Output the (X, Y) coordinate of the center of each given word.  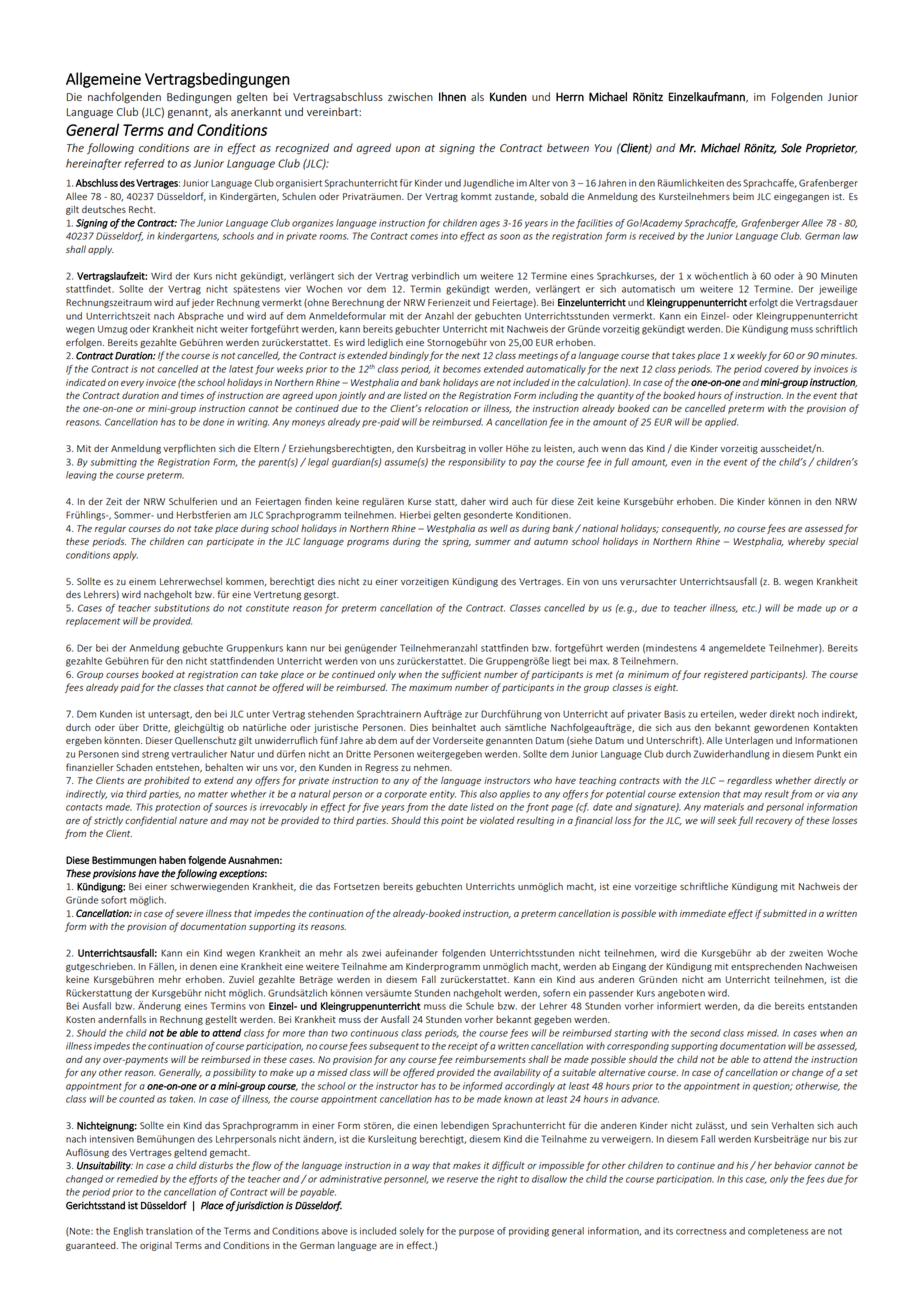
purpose (476, 1232)
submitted (785, 913)
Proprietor (831, 149)
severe (190, 914)
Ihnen (452, 97)
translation (169, 1231)
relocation (446, 408)
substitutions (182, 608)
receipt (463, 1046)
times (192, 395)
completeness (778, 1231)
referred (144, 164)
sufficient (461, 675)
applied (721, 423)
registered (726, 675)
